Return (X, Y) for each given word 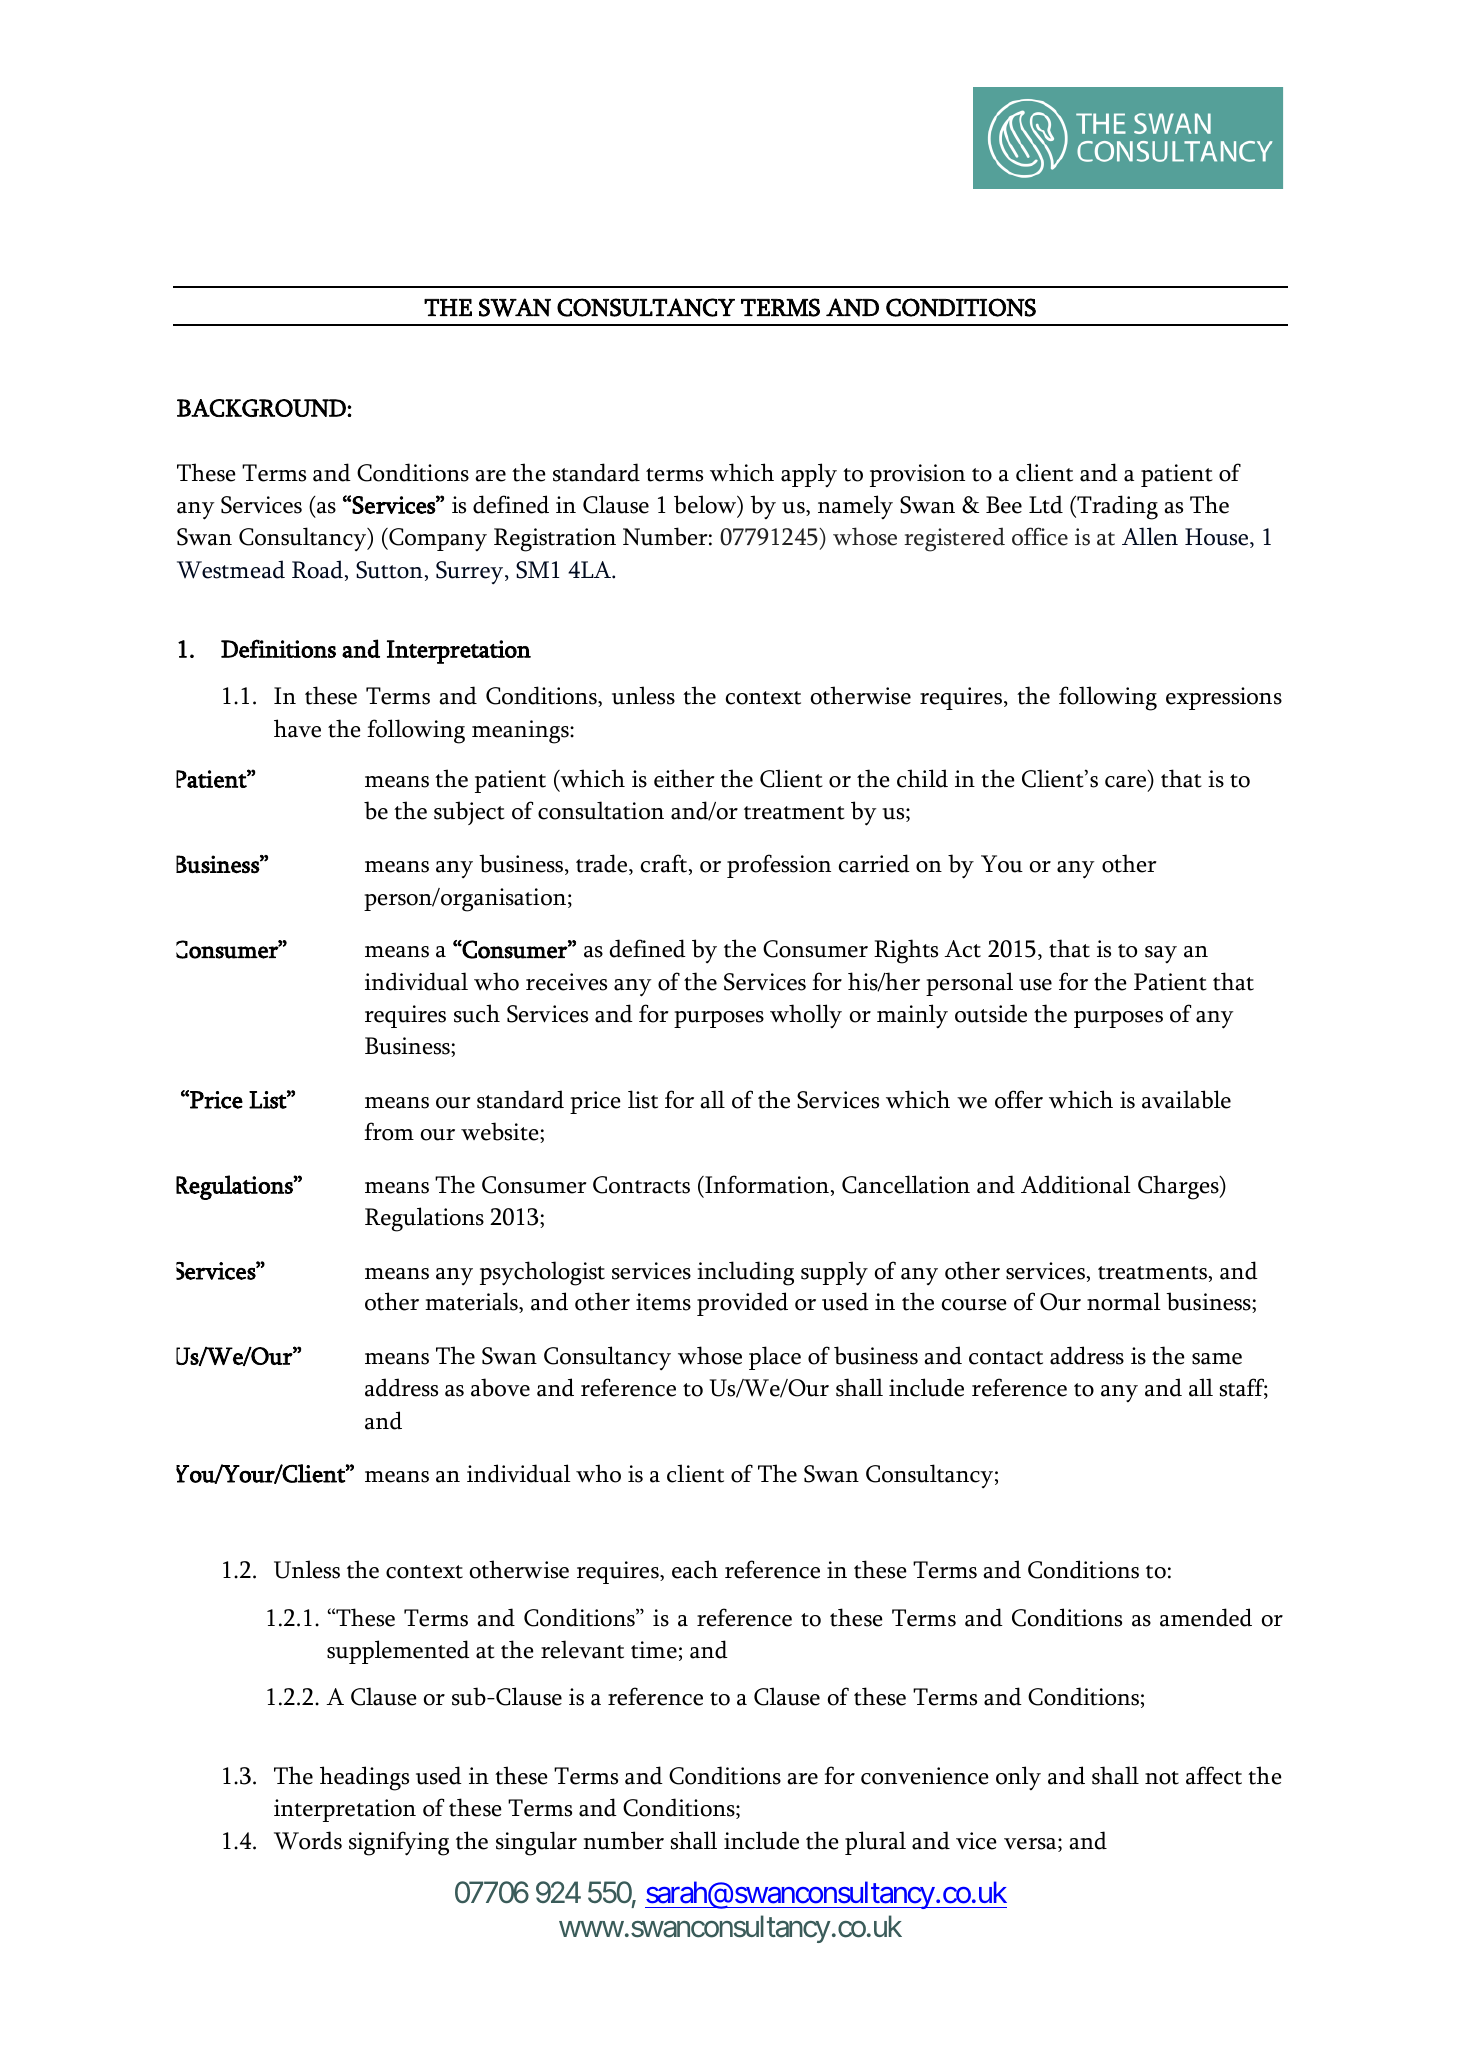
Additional (1076, 1184)
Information (766, 1184)
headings (364, 1778)
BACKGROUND (262, 408)
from (389, 1131)
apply (809, 475)
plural (875, 1843)
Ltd (1046, 504)
